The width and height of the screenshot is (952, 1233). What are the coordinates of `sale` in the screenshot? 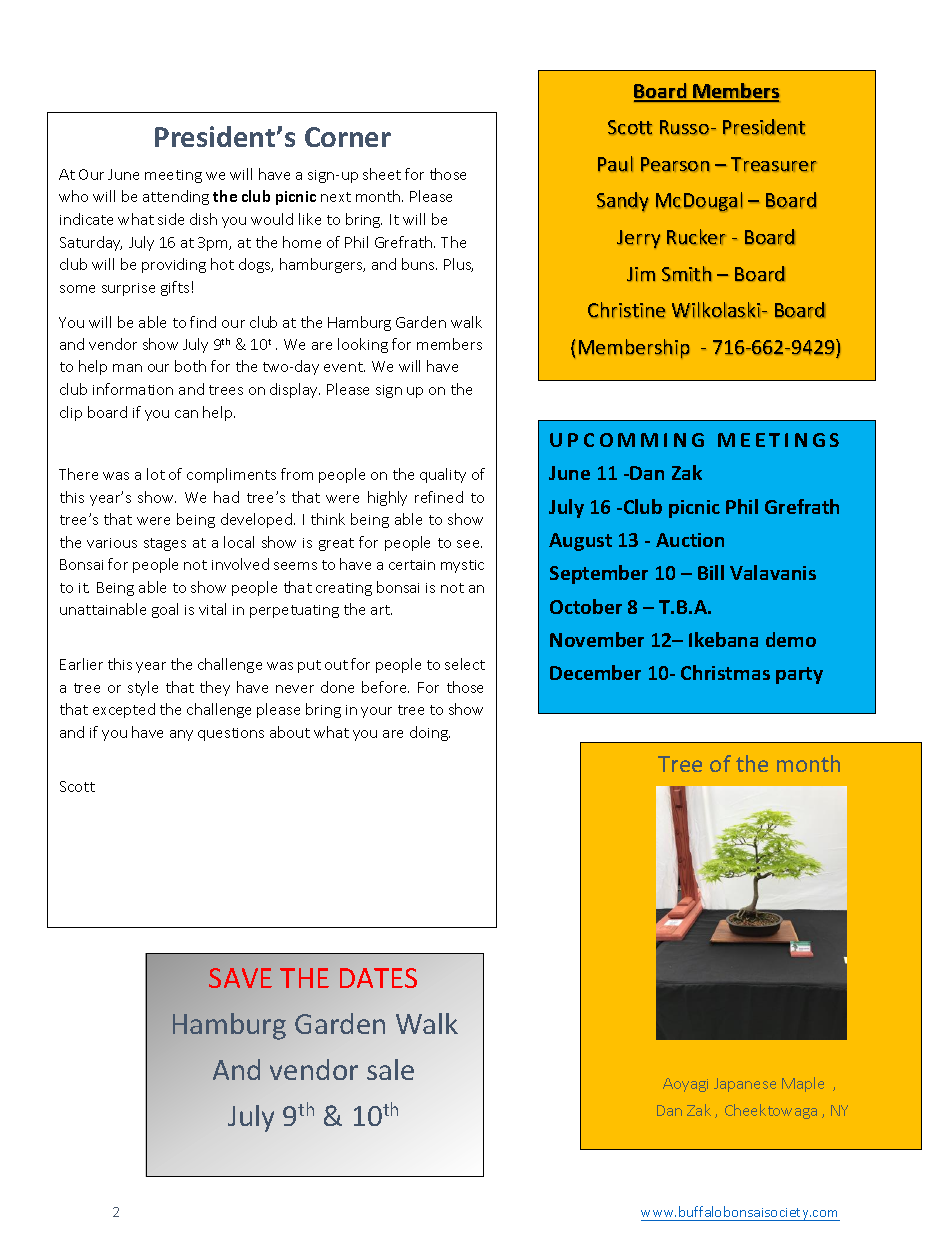 It's located at (390, 1069).
